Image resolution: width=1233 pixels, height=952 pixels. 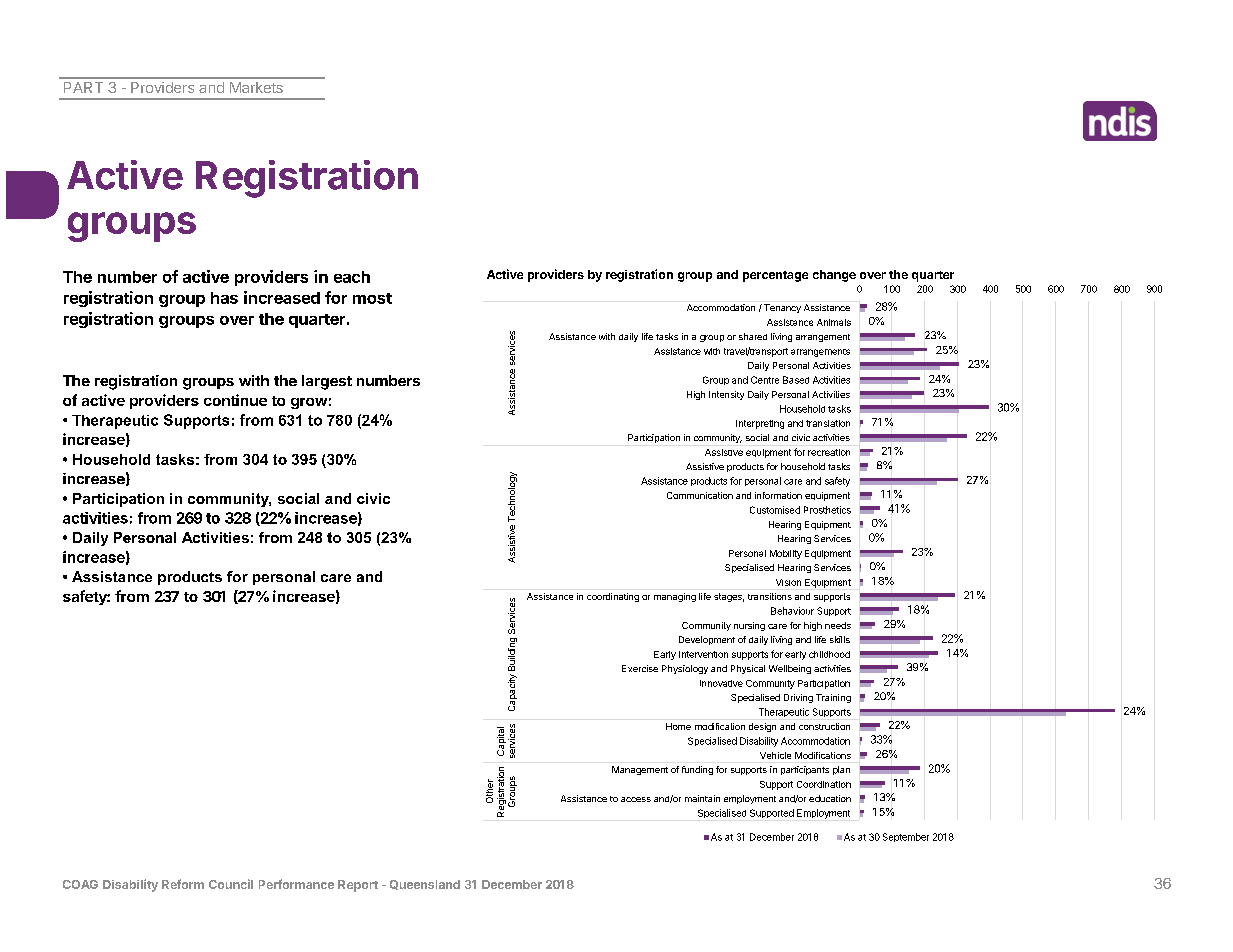 I want to click on Performance, so click(x=296, y=884).
